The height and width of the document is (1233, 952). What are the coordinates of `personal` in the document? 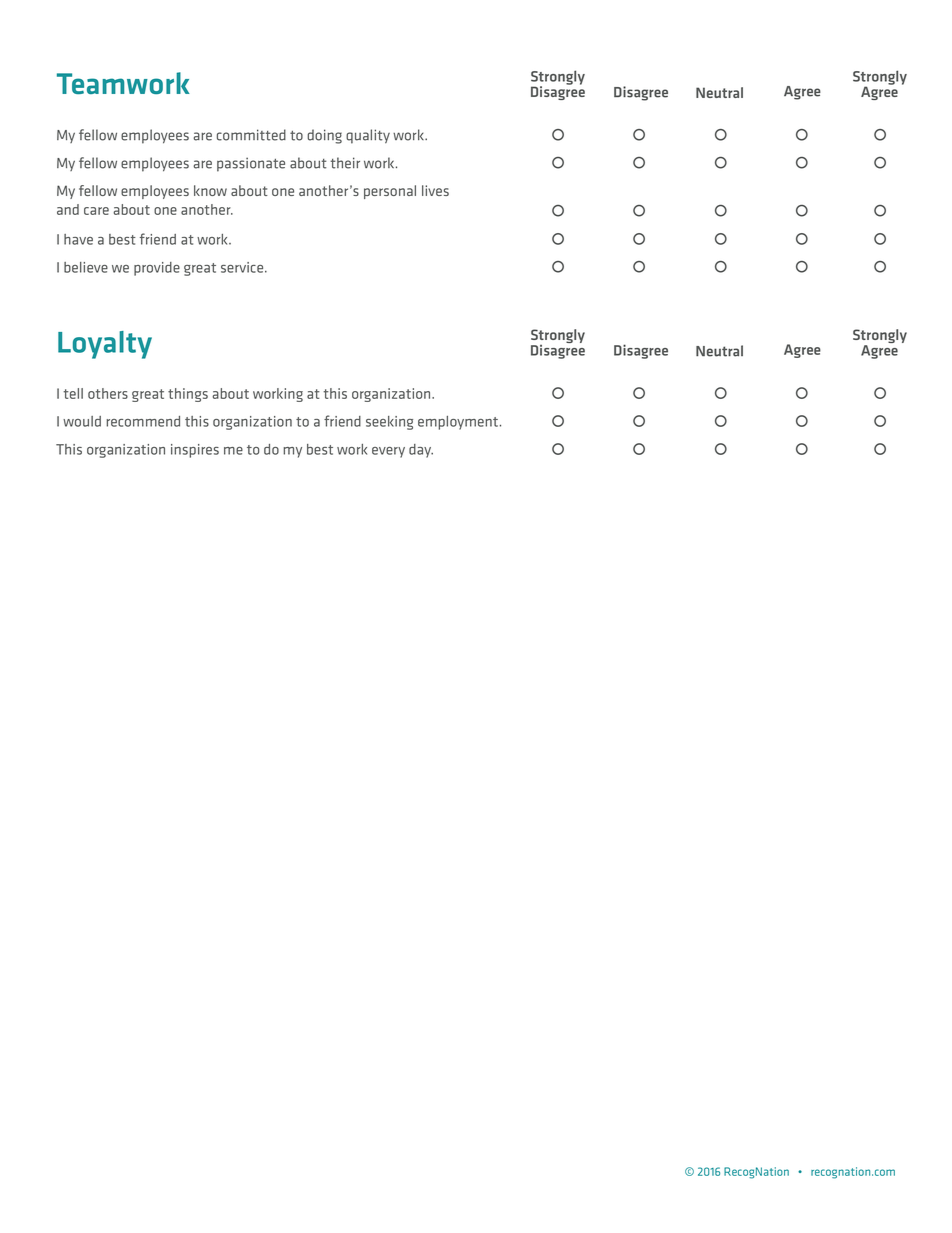 It's located at (390, 192).
